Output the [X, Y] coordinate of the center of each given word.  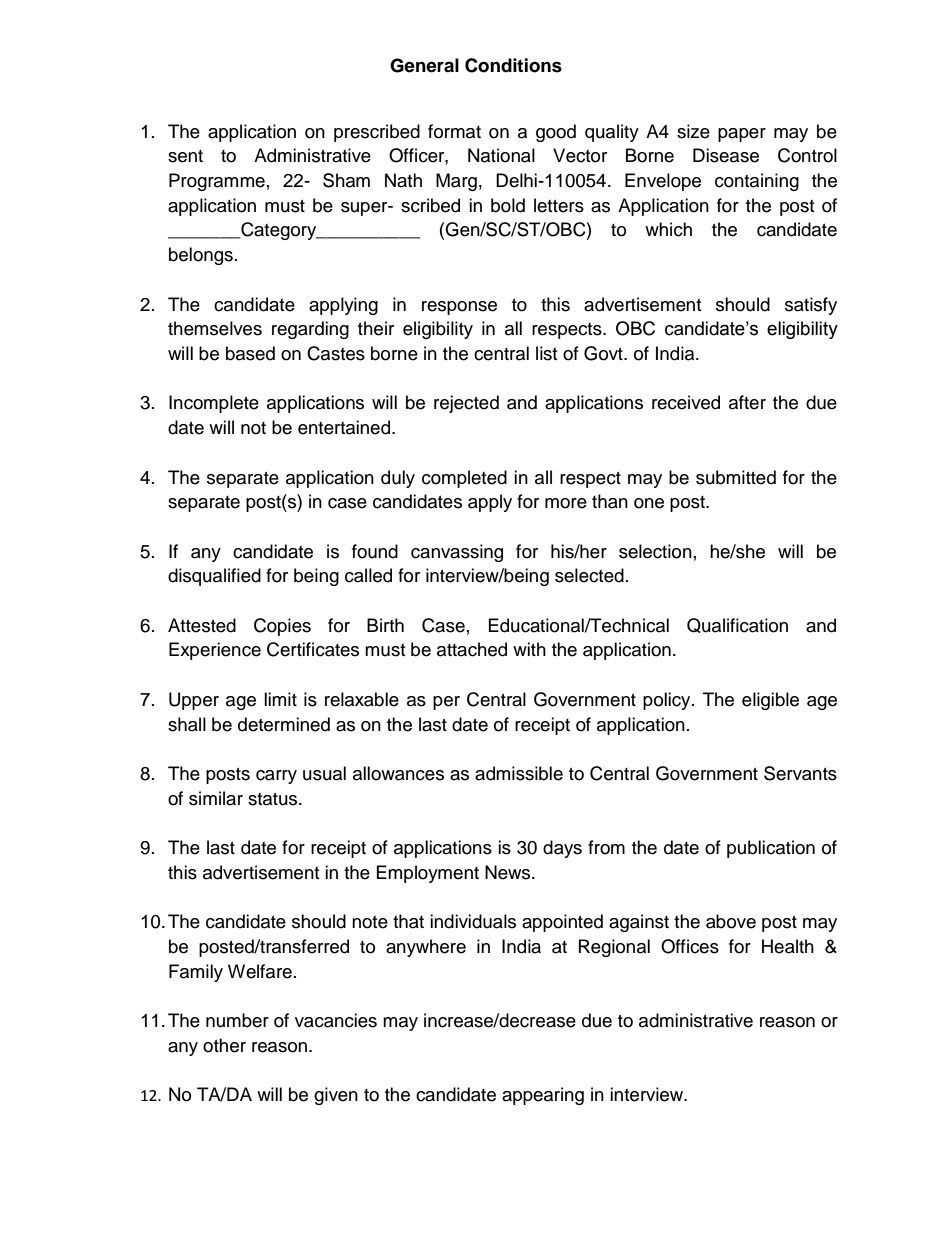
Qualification [737, 625]
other [224, 1045]
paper [742, 135]
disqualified [214, 577]
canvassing [457, 553]
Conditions [513, 65]
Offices [690, 946]
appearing [543, 1096]
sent [185, 156]
